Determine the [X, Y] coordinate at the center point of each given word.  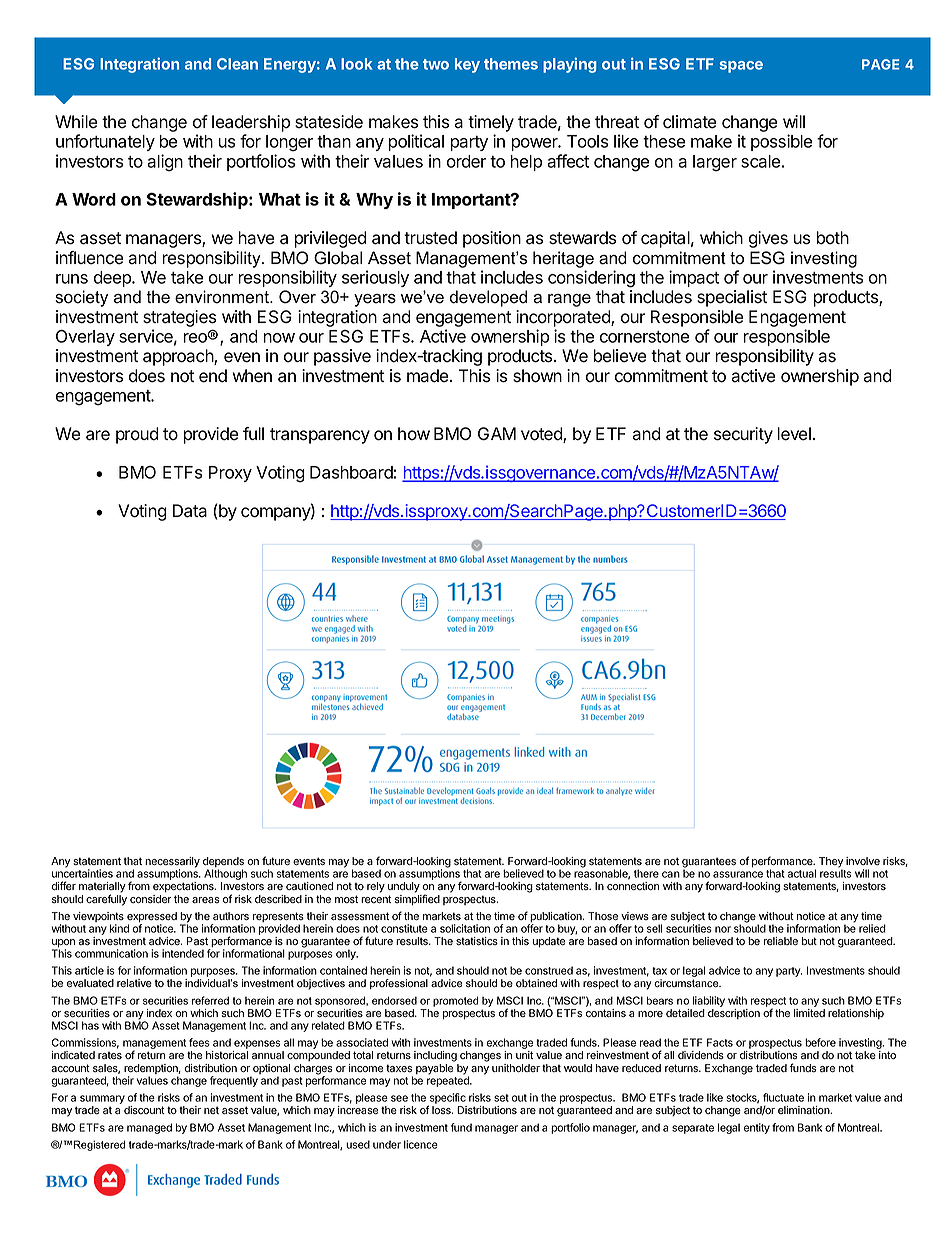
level [794, 434]
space [741, 67]
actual [802, 873]
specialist [732, 298]
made [429, 376]
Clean [237, 64]
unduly [404, 887]
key [467, 65]
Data [190, 511]
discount [144, 1110]
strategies [180, 318]
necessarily [172, 863]
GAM [497, 433]
